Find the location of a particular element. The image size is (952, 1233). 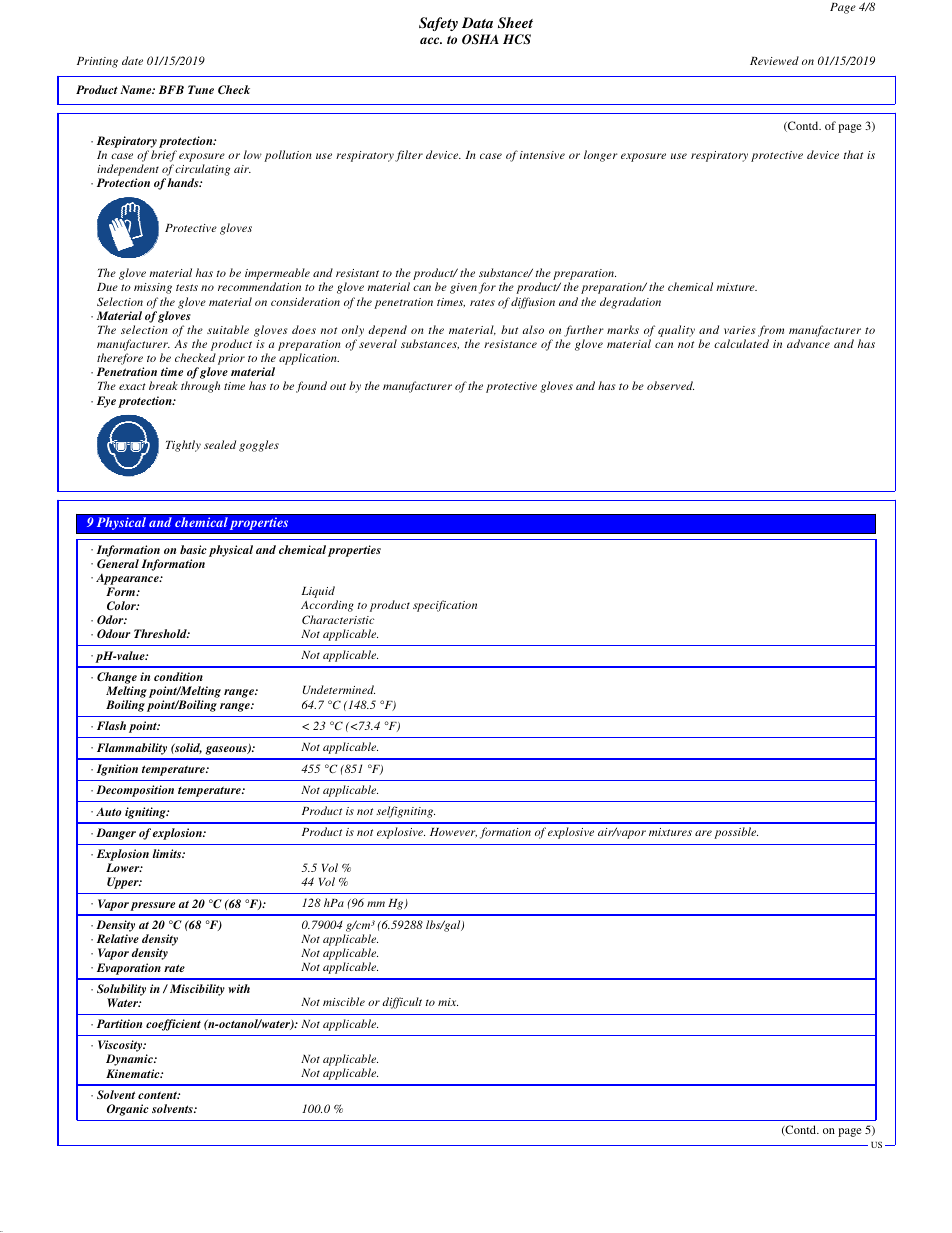

Dynamic is located at coordinates (130, 1060).
